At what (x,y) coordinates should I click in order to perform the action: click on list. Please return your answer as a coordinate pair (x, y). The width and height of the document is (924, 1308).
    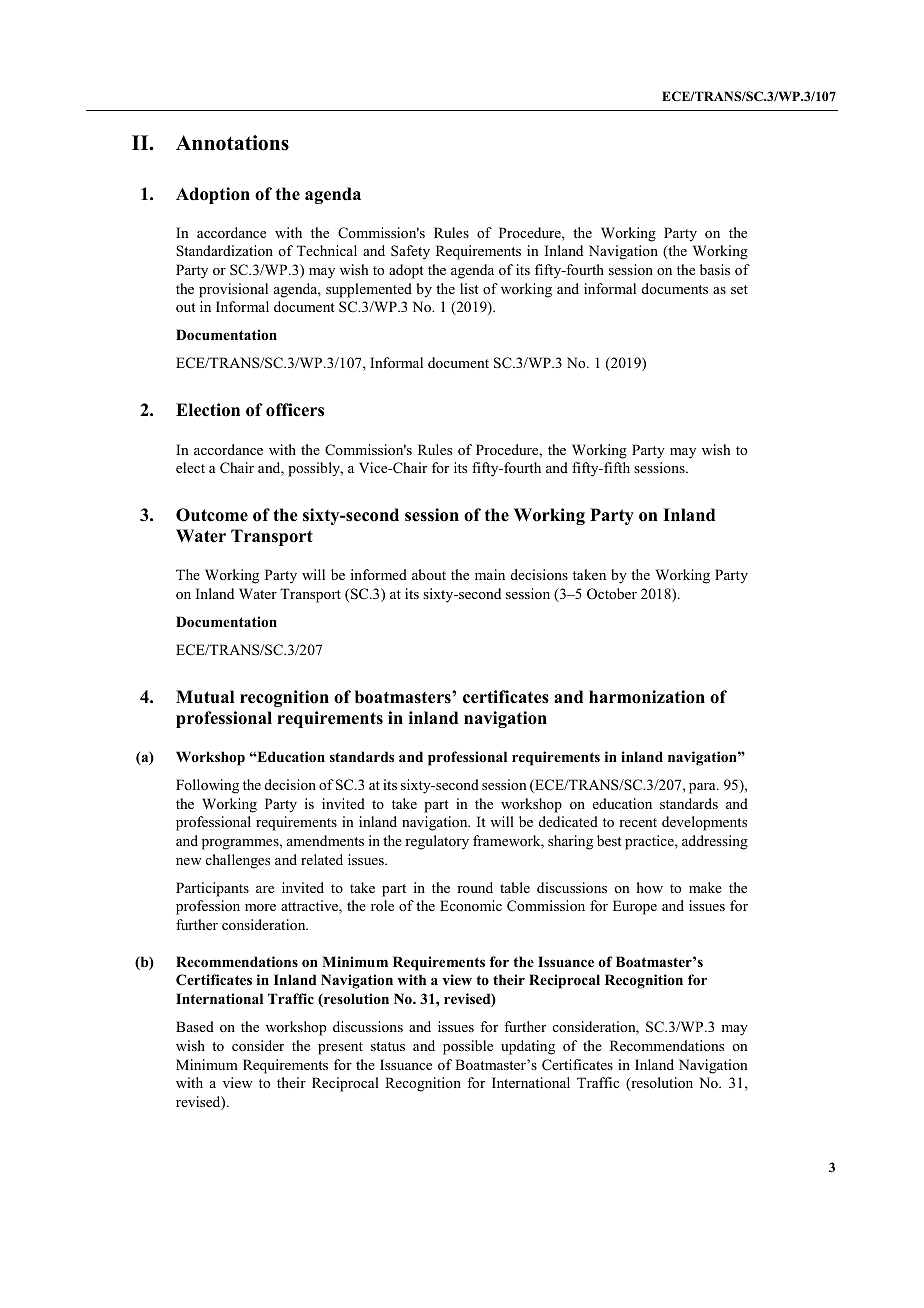
    Looking at the image, I should click on (469, 288).
